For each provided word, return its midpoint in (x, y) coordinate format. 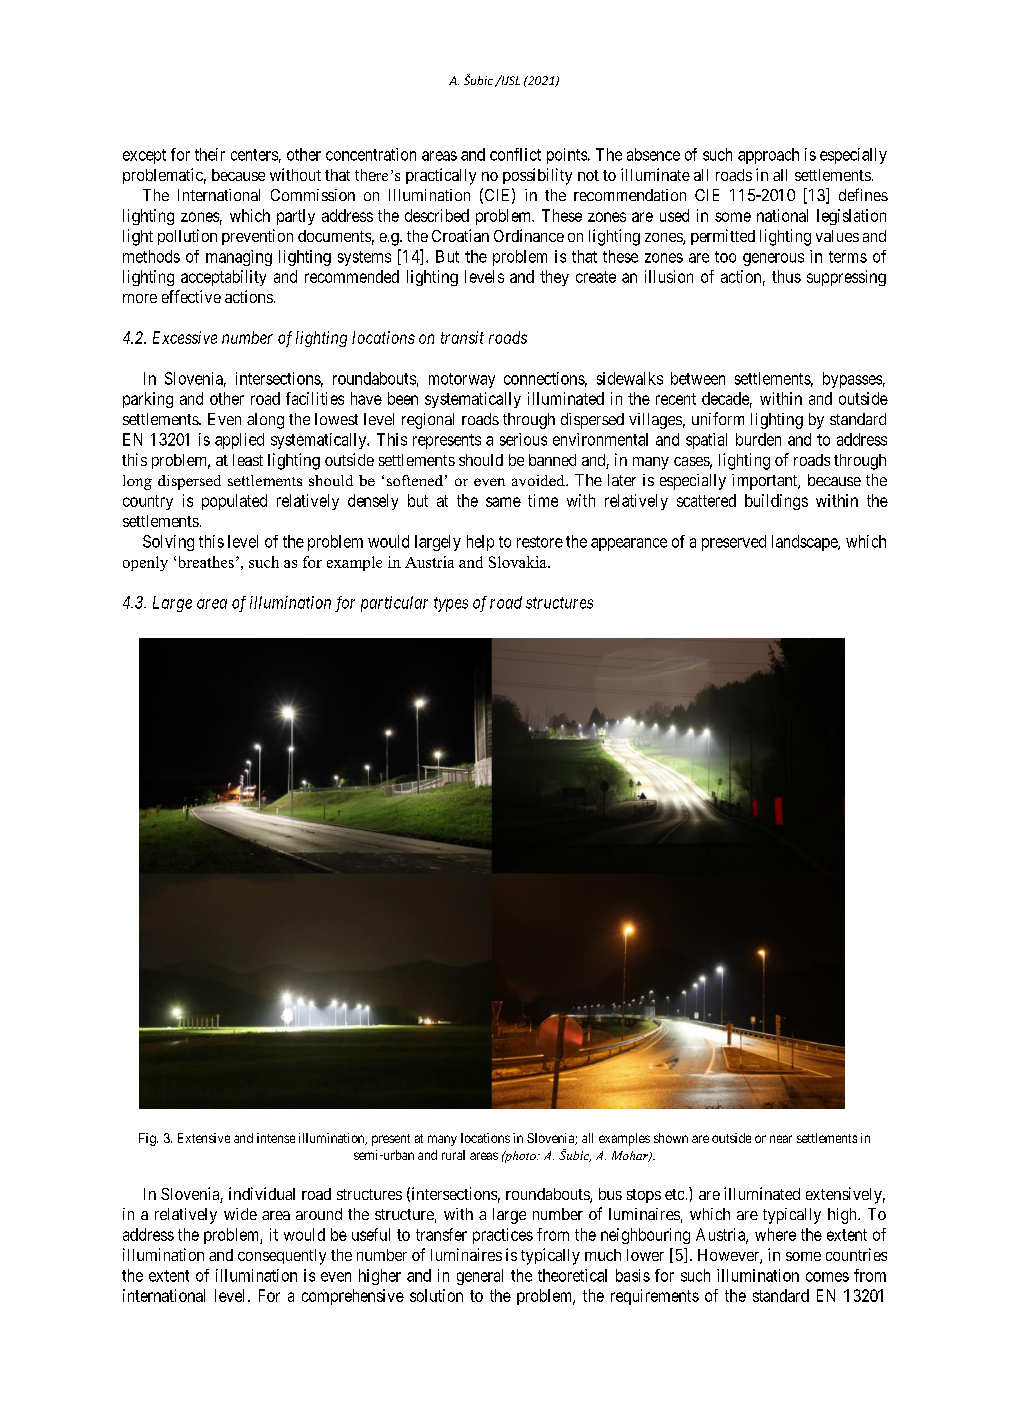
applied (239, 441)
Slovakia (519, 562)
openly (145, 563)
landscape (805, 543)
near (781, 1139)
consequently (282, 1257)
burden (758, 439)
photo (520, 1157)
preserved (734, 543)
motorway (462, 380)
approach (768, 156)
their (210, 154)
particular (394, 604)
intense (276, 1138)
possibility (537, 176)
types (451, 604)
